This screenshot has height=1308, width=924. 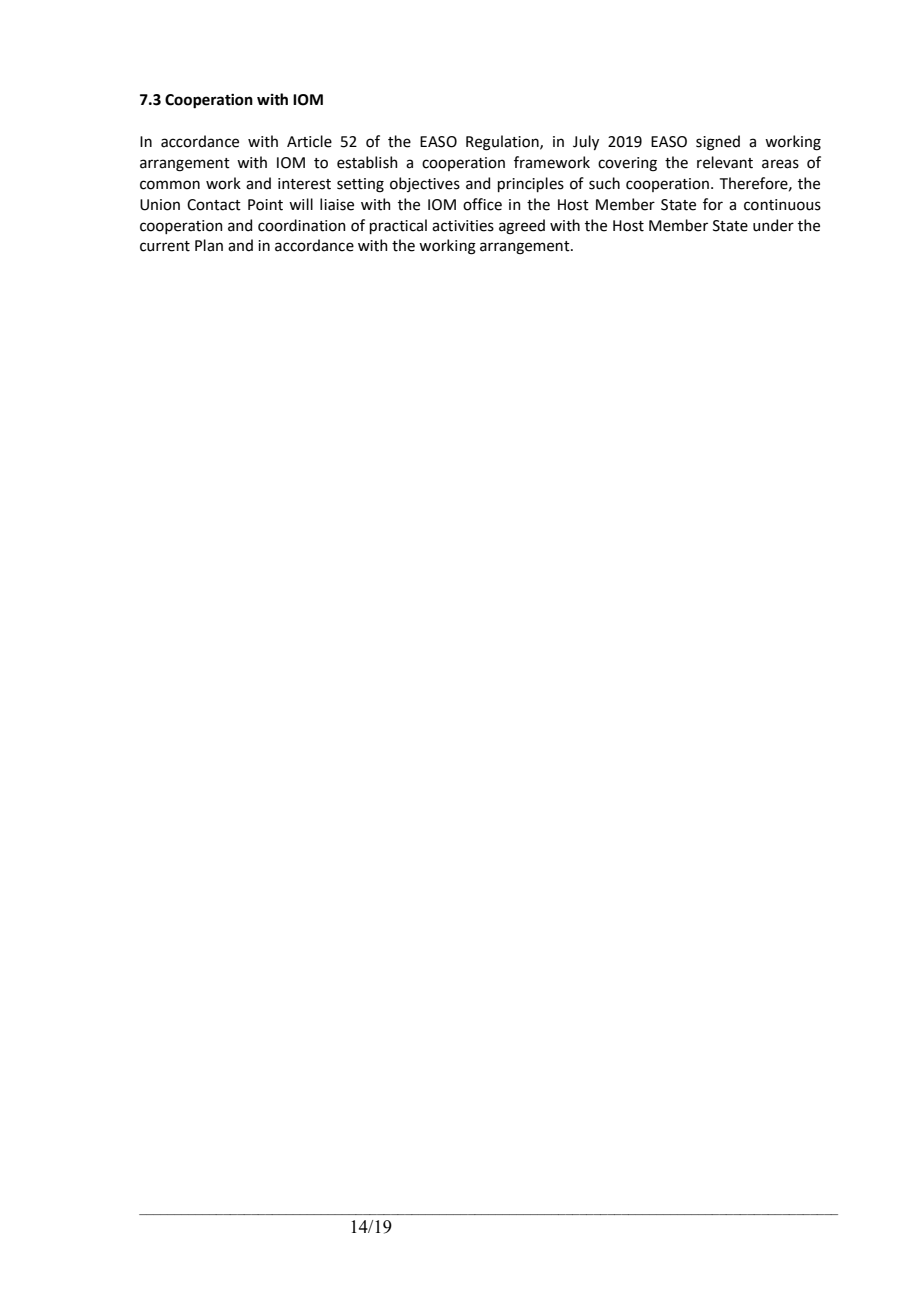 What do you see at coordinates (170, 185) in the screenshot?
I see `common` at bounding box center [170, 185].
